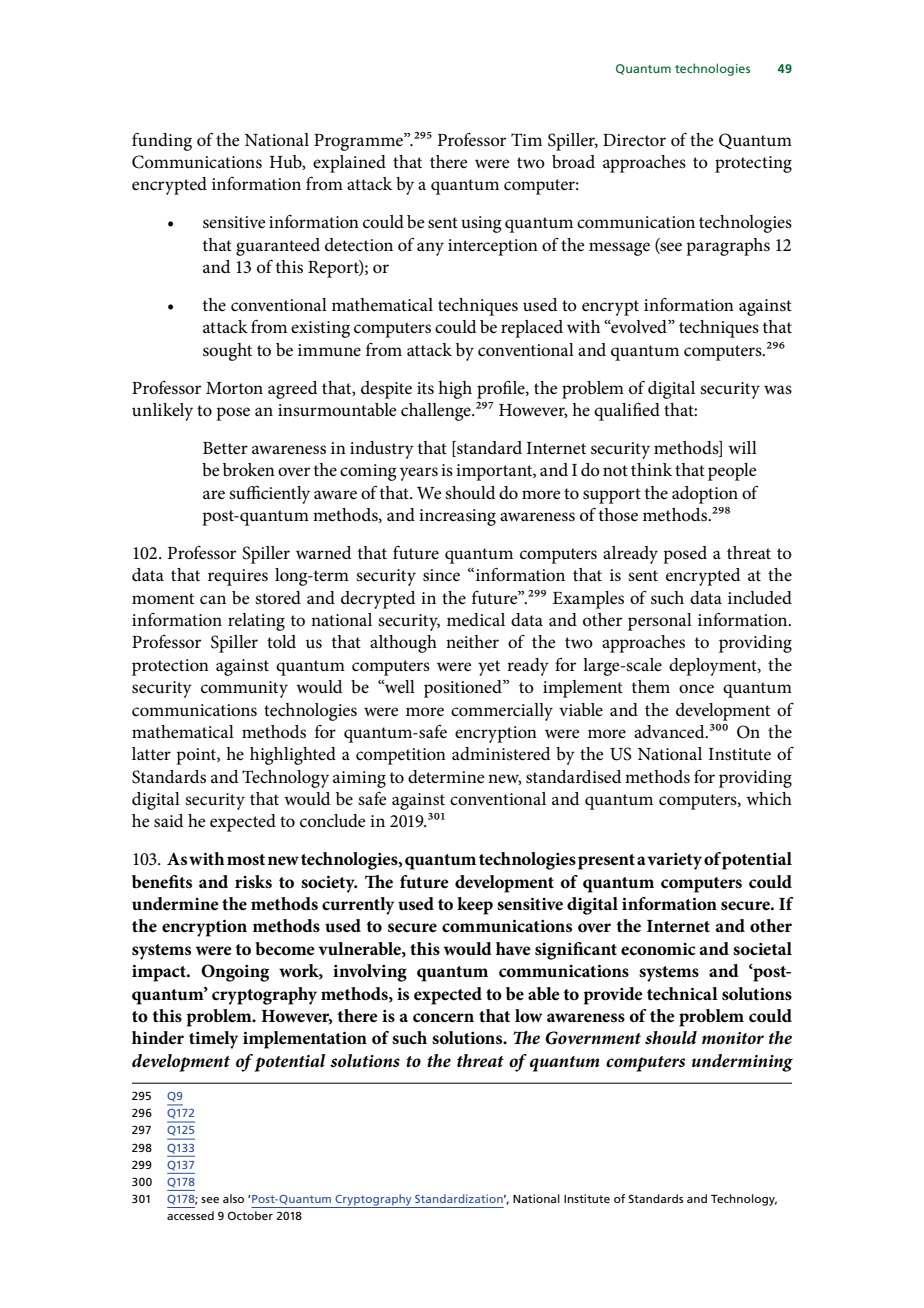 The image size is (924, 1308). What do you see at coordinates (528, 1016) in the page?
I see `low` at bounding box center [528, 1016].
